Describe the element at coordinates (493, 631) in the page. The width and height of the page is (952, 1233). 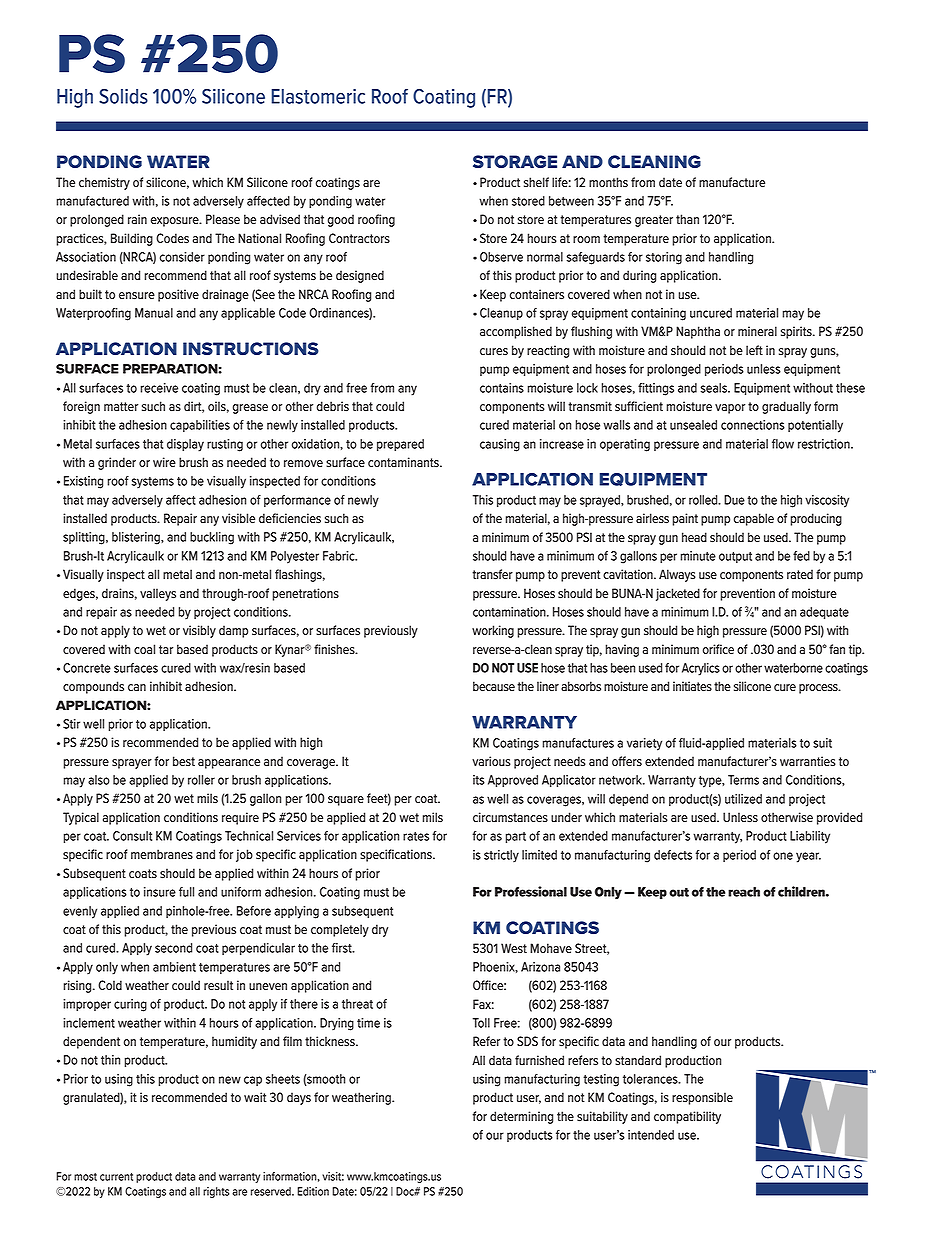
I see `working` at that location.
